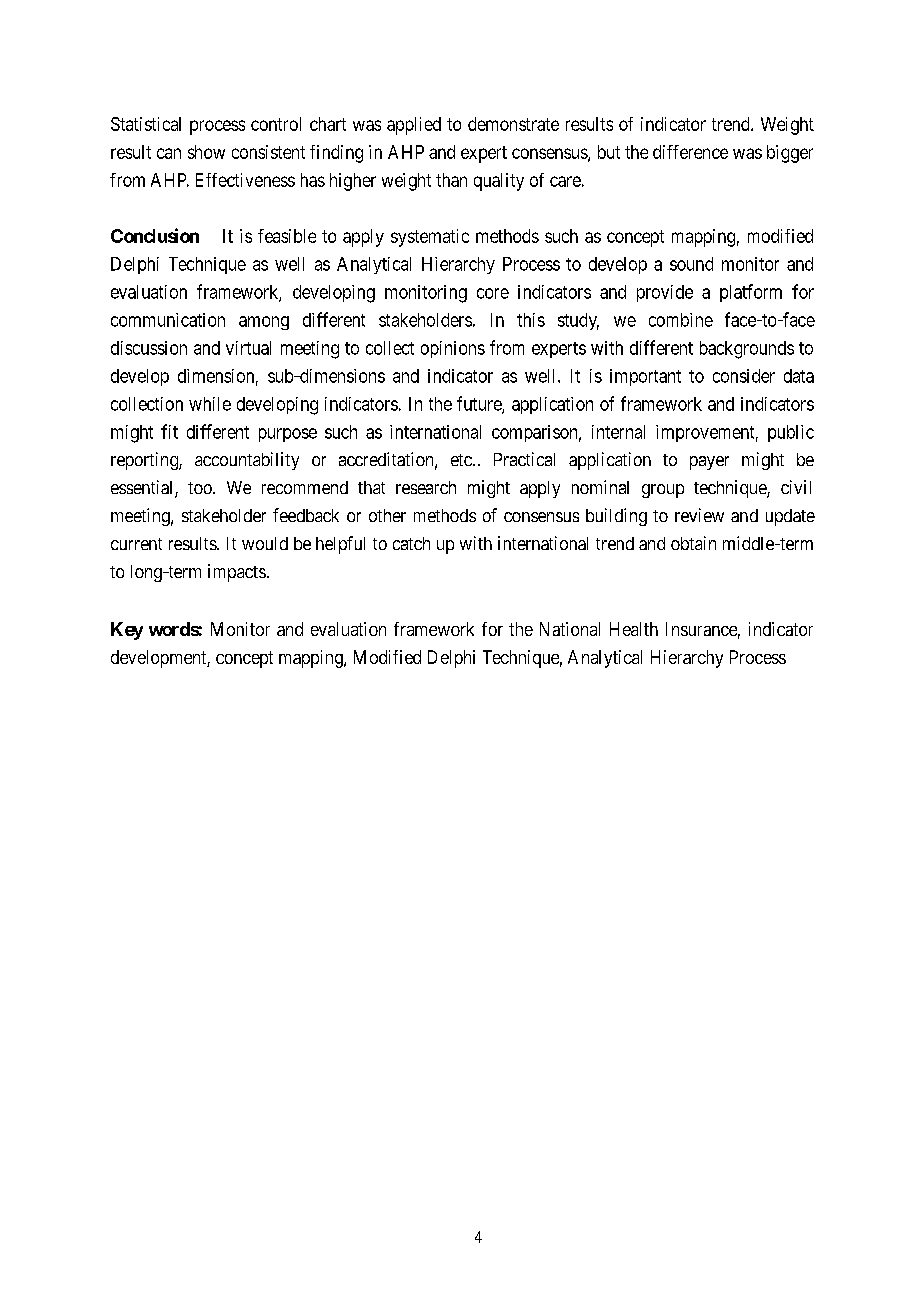  What do you see at coordinates (414, 126) in the page?
I see `applied` at bounding box center [414, 126].
